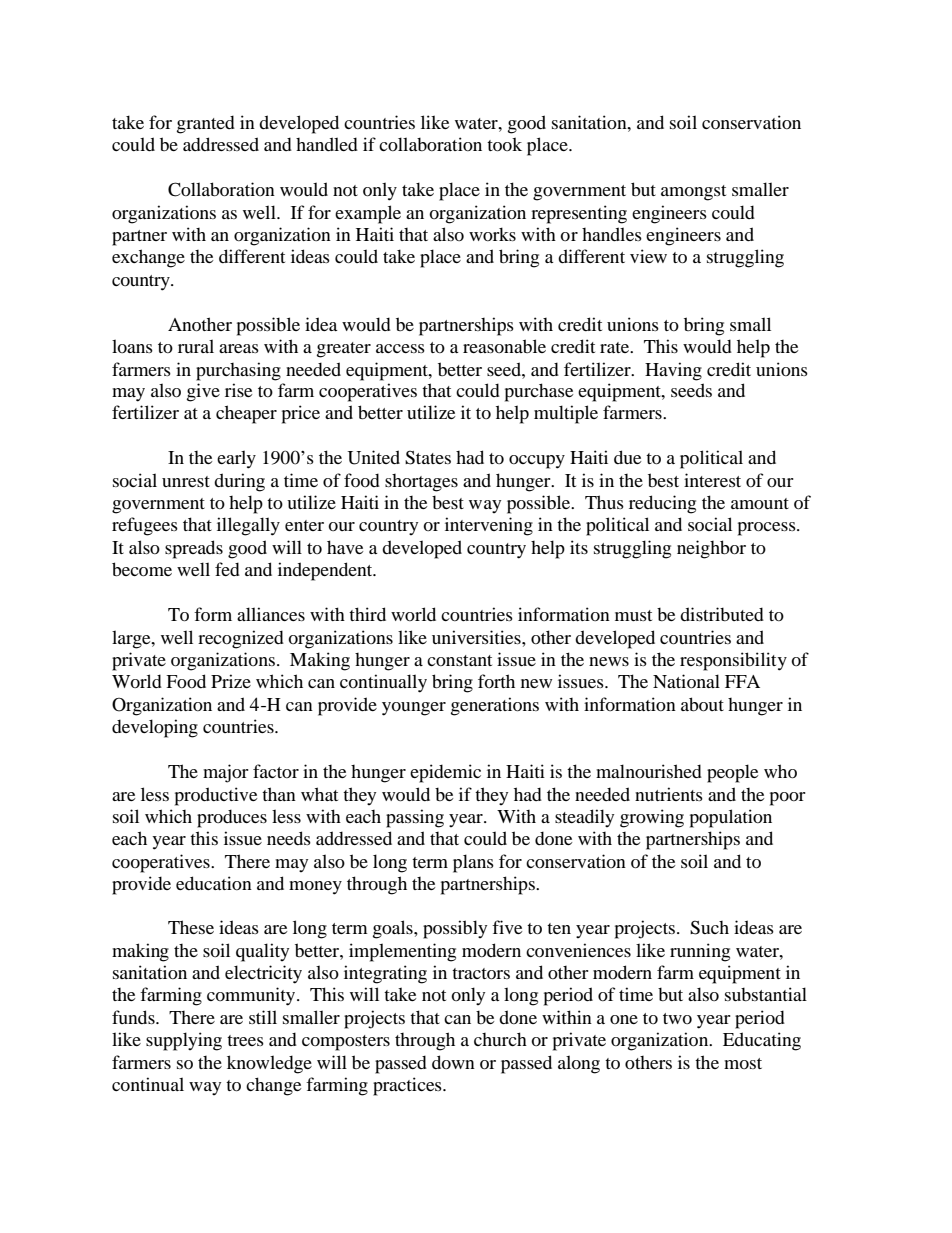 The width and height of the image is (952, 1233). I want to click on population, so click(731, 818).
